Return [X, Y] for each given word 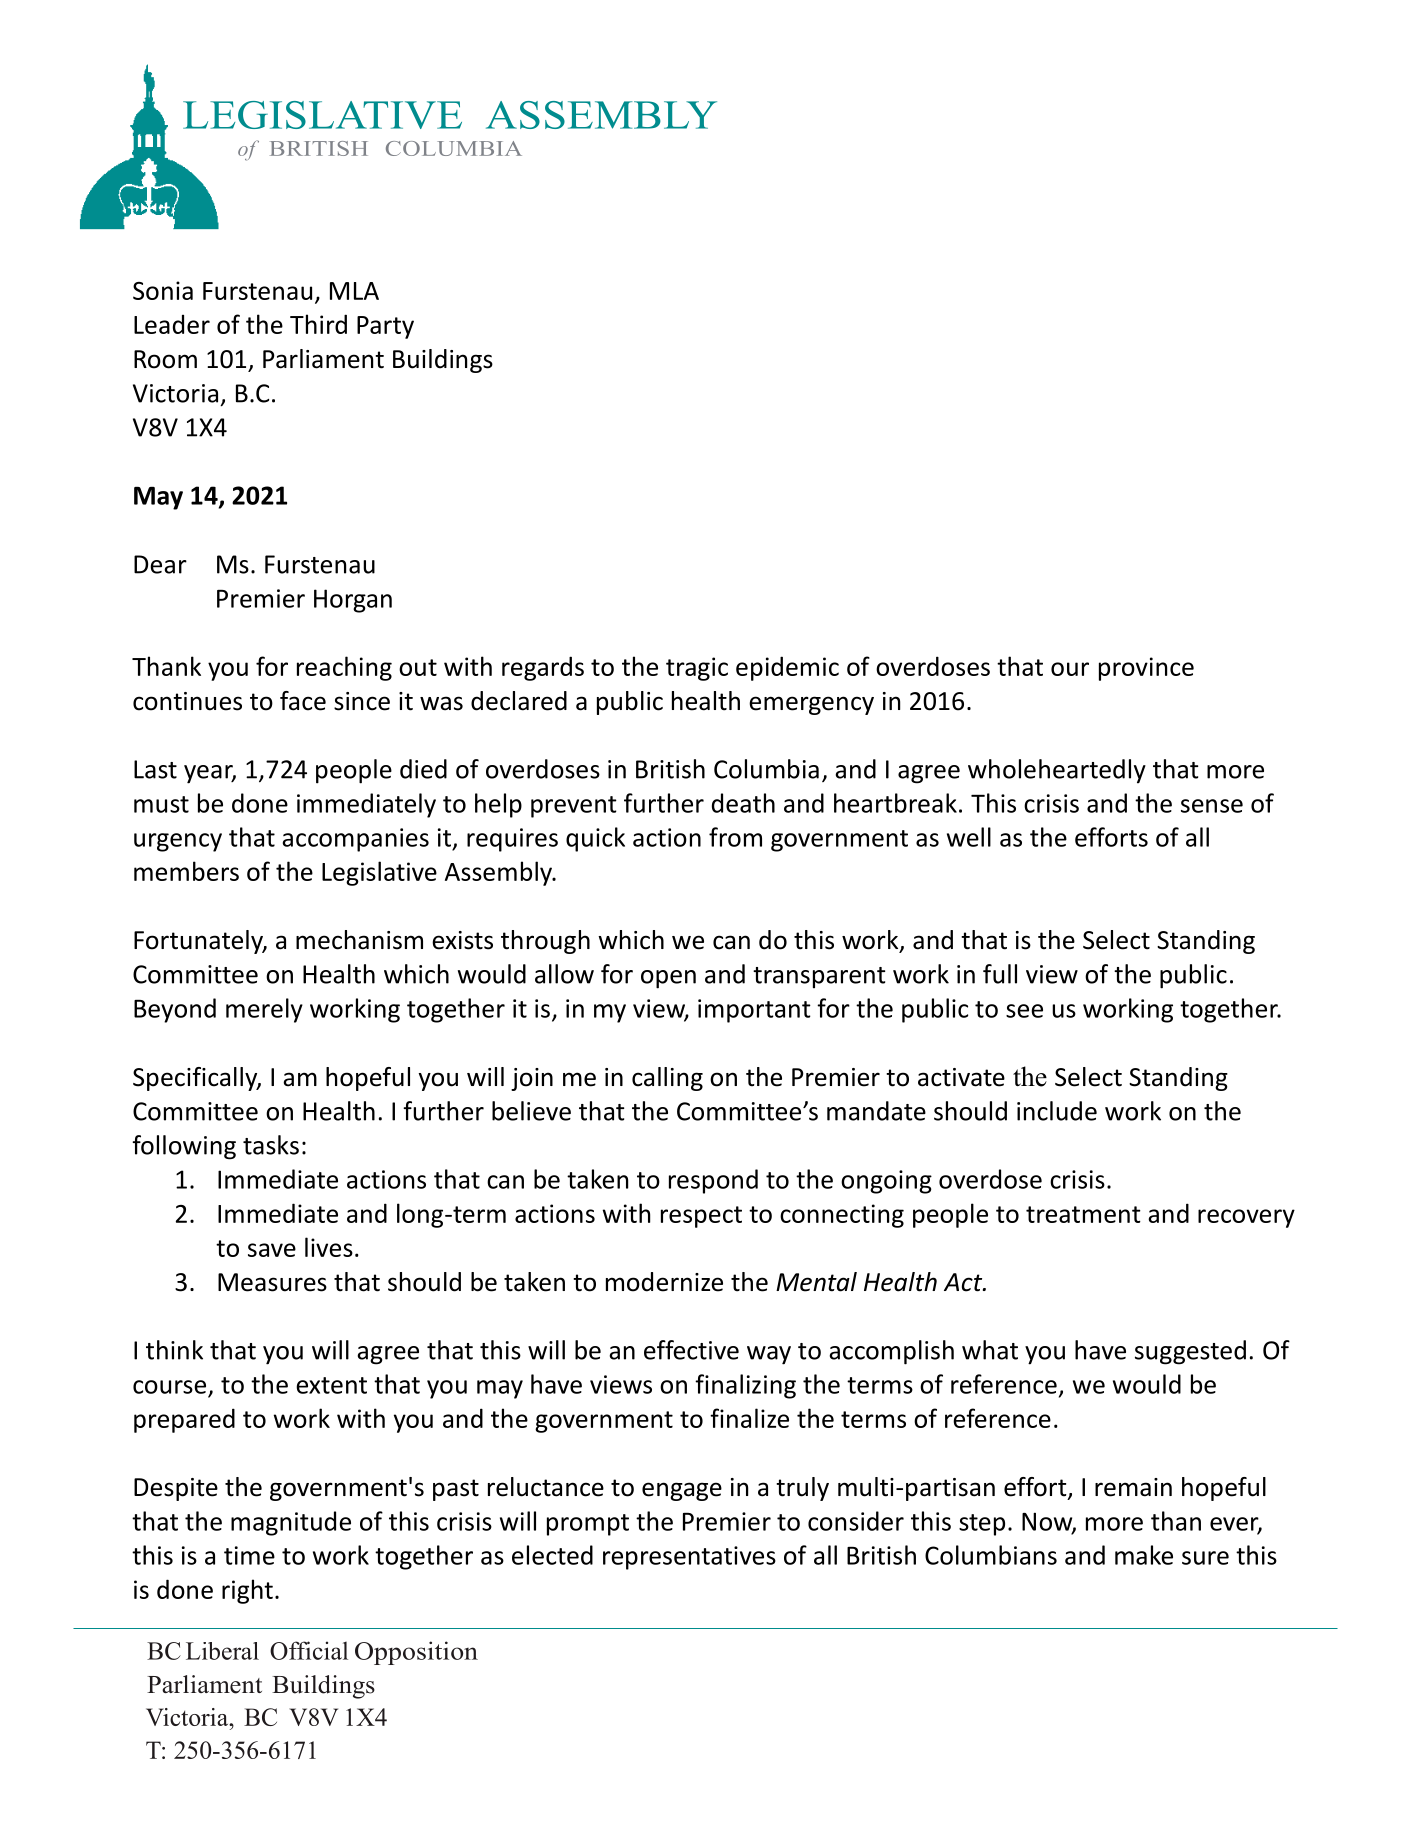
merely [264, 1010]
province [1146, 669]
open [668, 979]
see [1024, 1011]
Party [385, 327]
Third [318, 324]
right [247, 1591]
